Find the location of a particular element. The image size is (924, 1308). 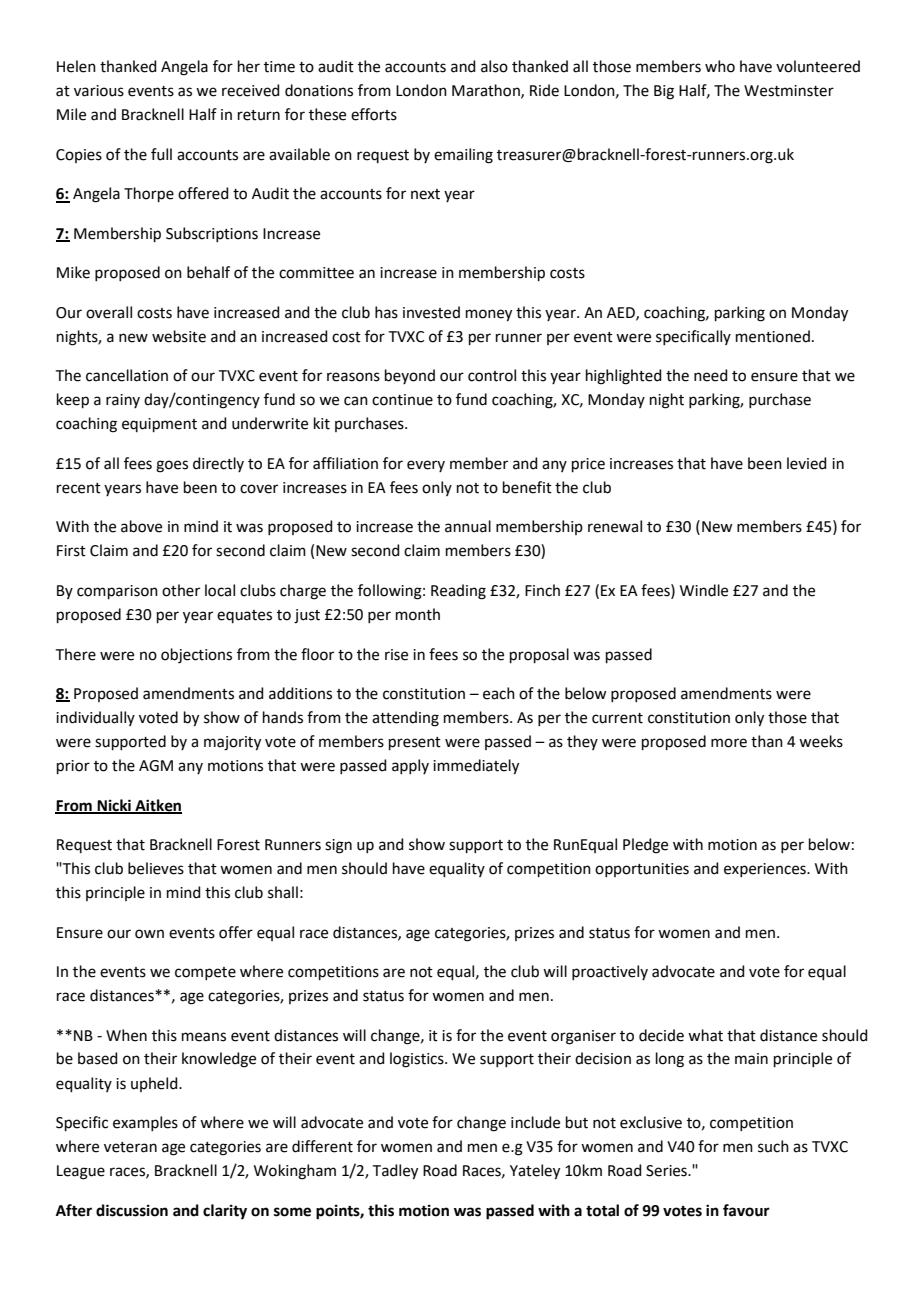

include is located at coordinates (535, 1122).
